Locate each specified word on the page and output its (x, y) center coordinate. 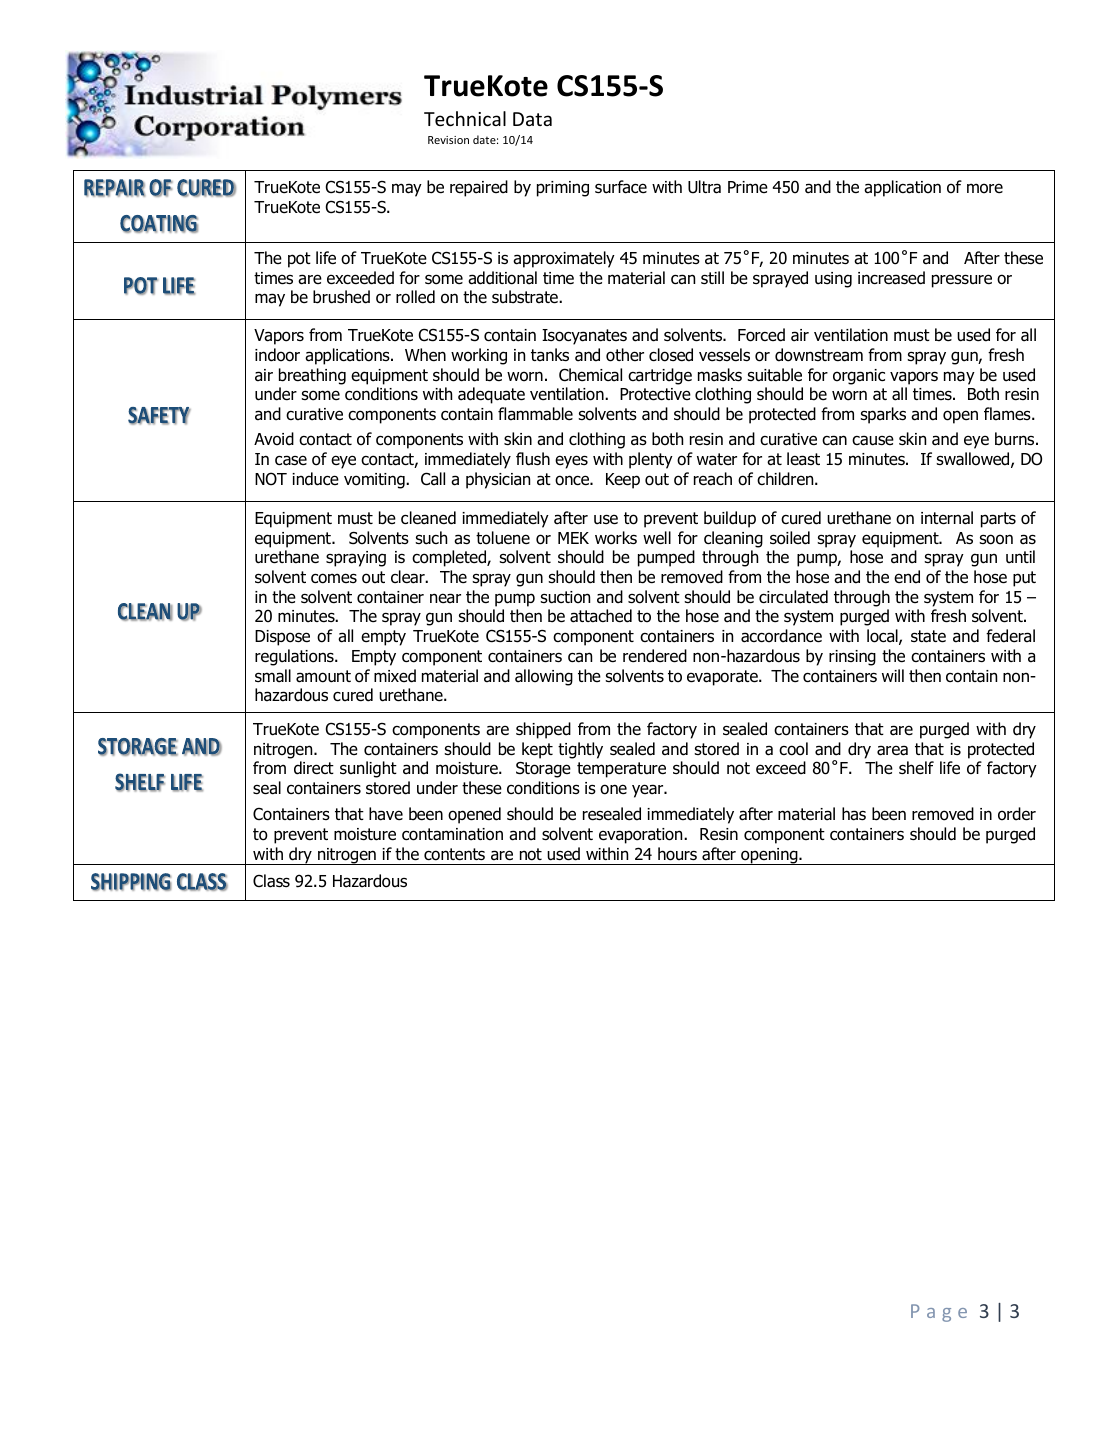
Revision (448, 140)
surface (621, 187)
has (854, 814)
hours (677, 854)
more (985, 188)
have (386, 814)
